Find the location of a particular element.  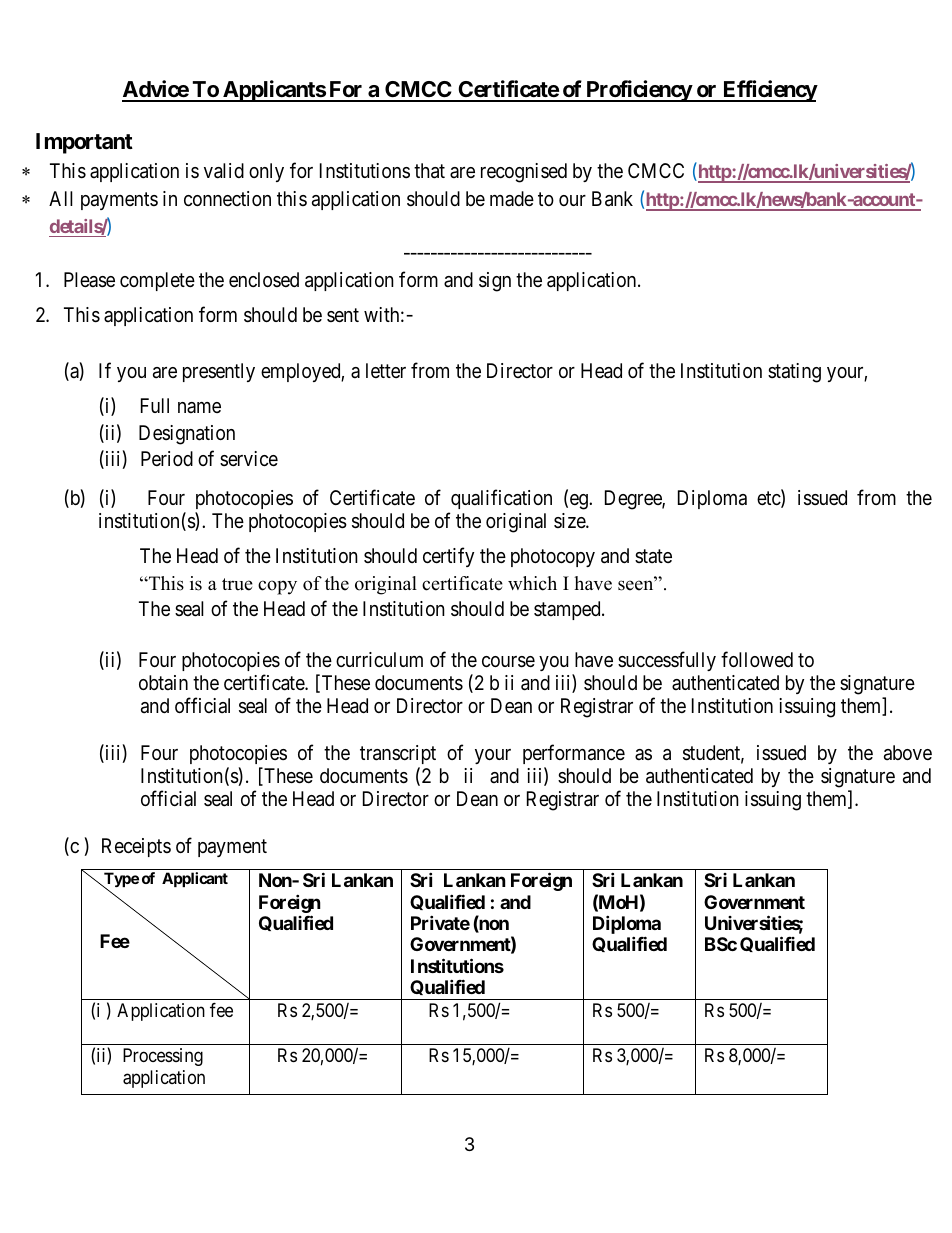

Efficiency is located at coordinates (769, 91).
